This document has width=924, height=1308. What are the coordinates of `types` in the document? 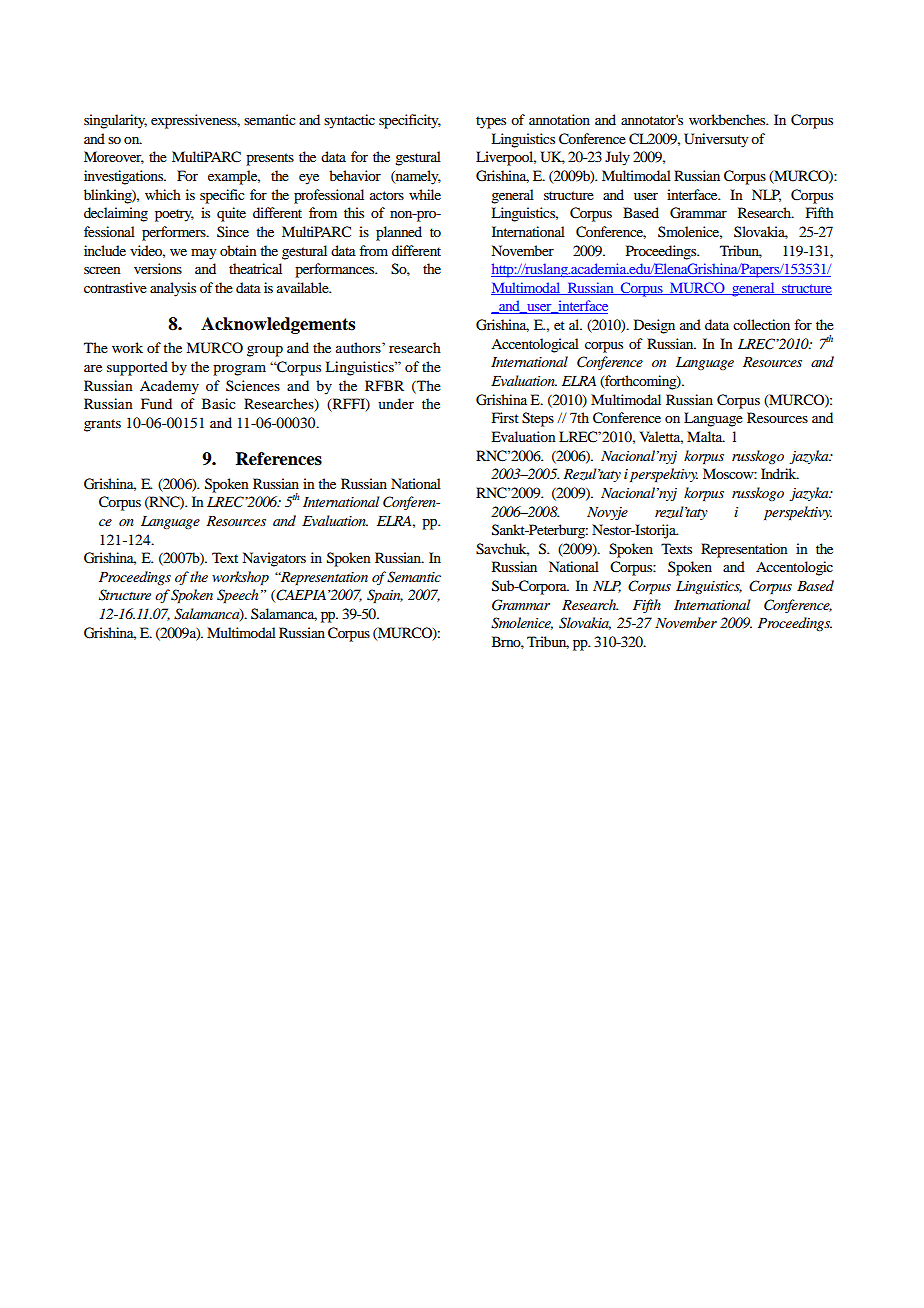 It's located at (491, 122).
